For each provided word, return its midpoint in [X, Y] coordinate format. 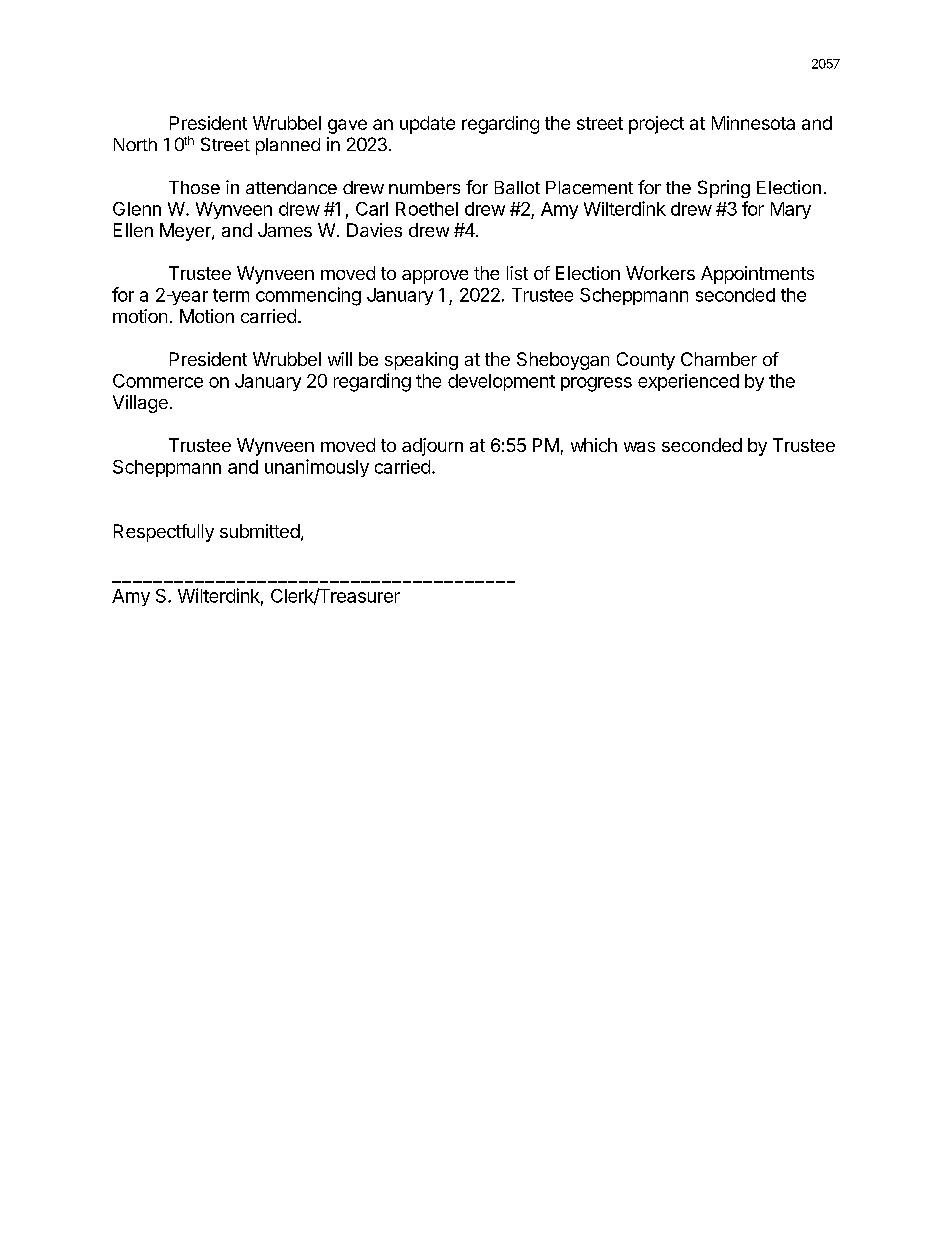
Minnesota [753, 123]
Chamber [719, 359]
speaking [421, 361]
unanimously [317, 468]
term [231, 295]
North [135, 144]
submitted [260, 531]
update [427, 125]
